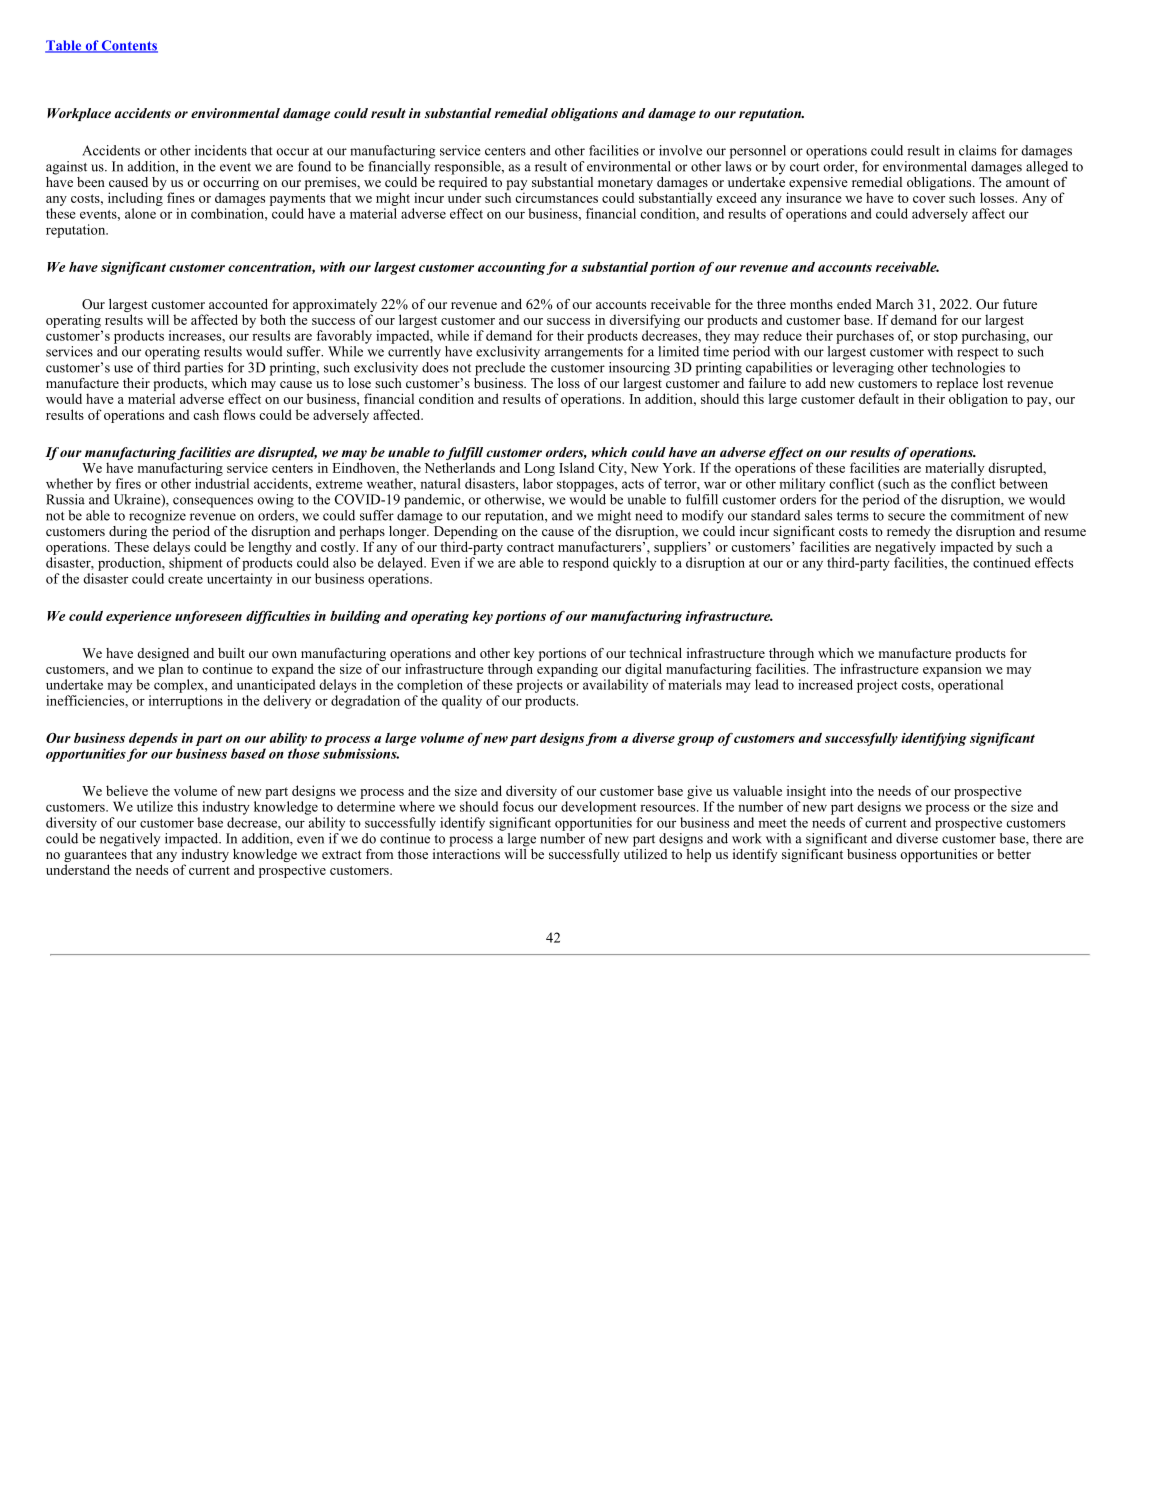 Image resolution: width=1152 pixels, height=1491 pixels. What do you see at coordinates (894, 304) in the image?
I see `March` at bounding box center [894, 304].
